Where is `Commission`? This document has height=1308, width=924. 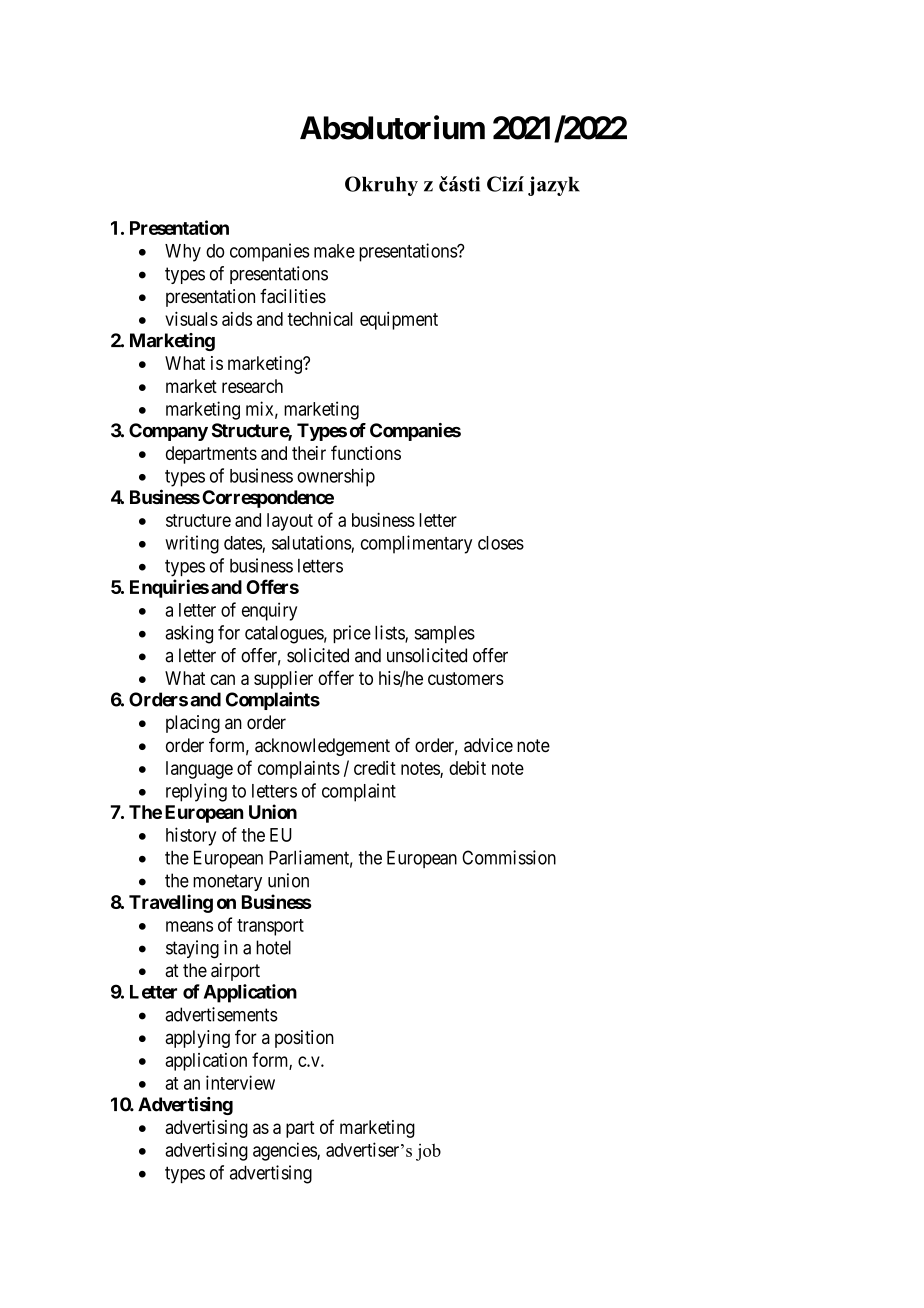
Commission is located at coordinates (509, 857).
